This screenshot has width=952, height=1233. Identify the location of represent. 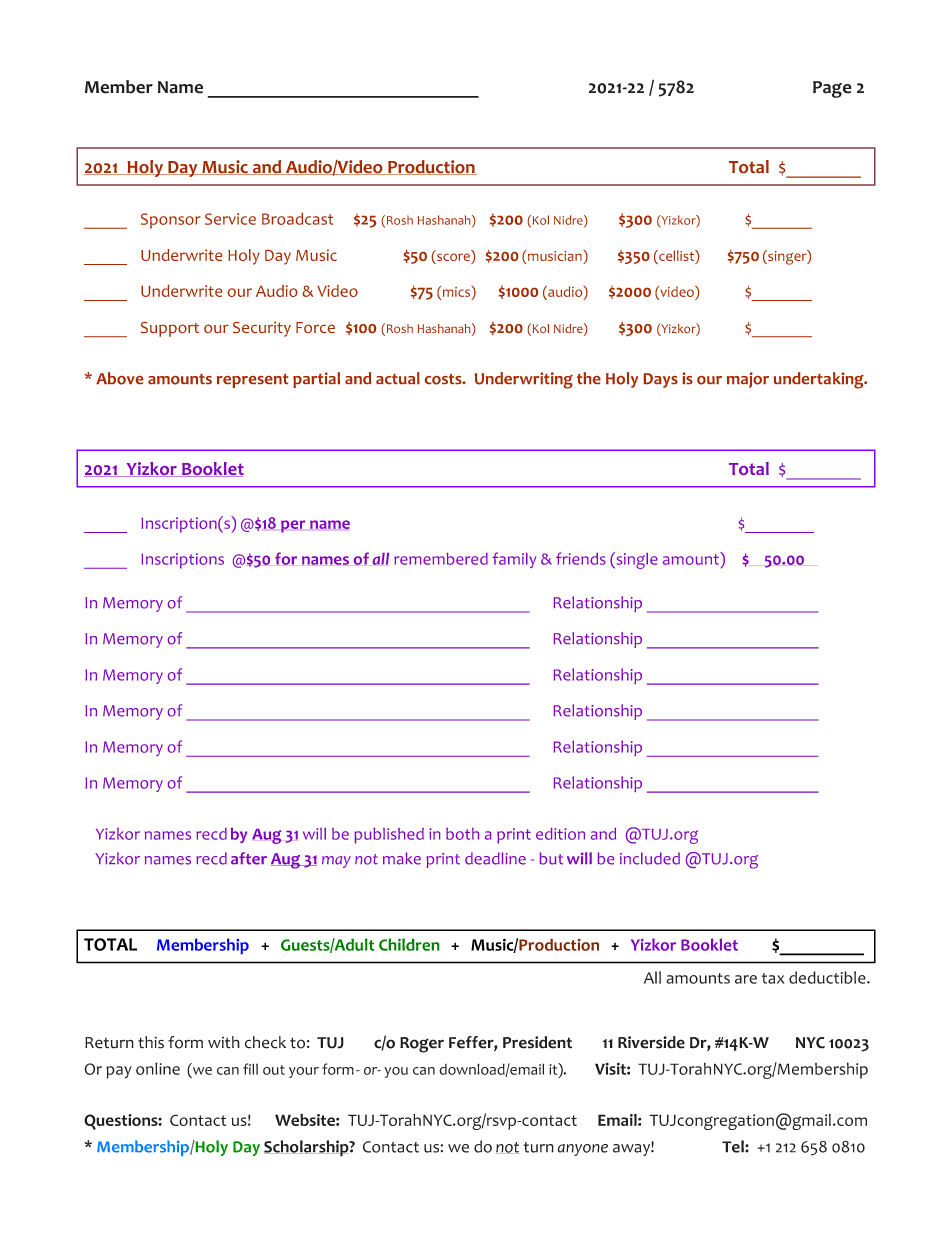
(252, 381).
